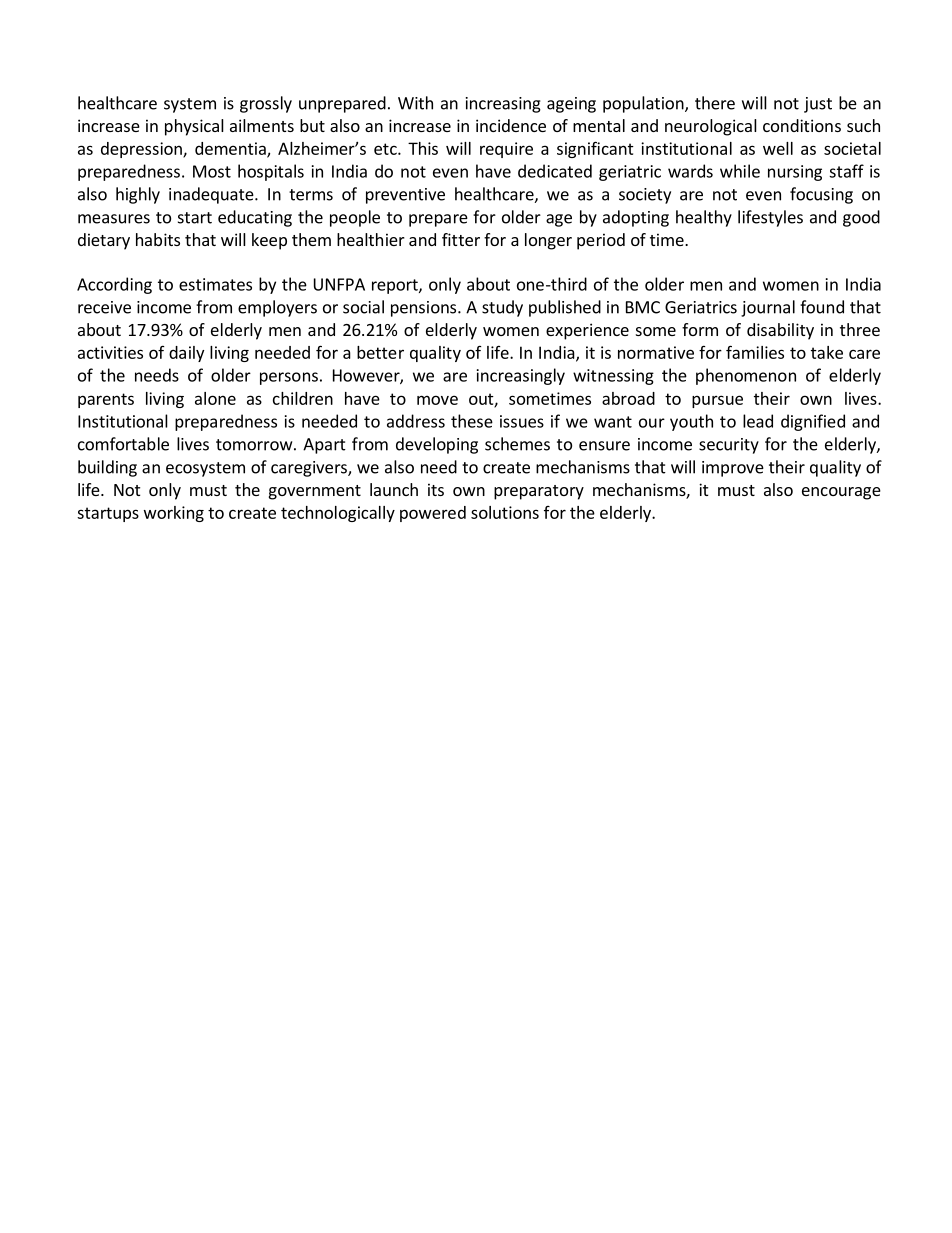 The width and height of the page is (952, 1233). What do you see at coordinates (704, 218) in the page?
I see `healthy` at bounding box center [704, 218].
